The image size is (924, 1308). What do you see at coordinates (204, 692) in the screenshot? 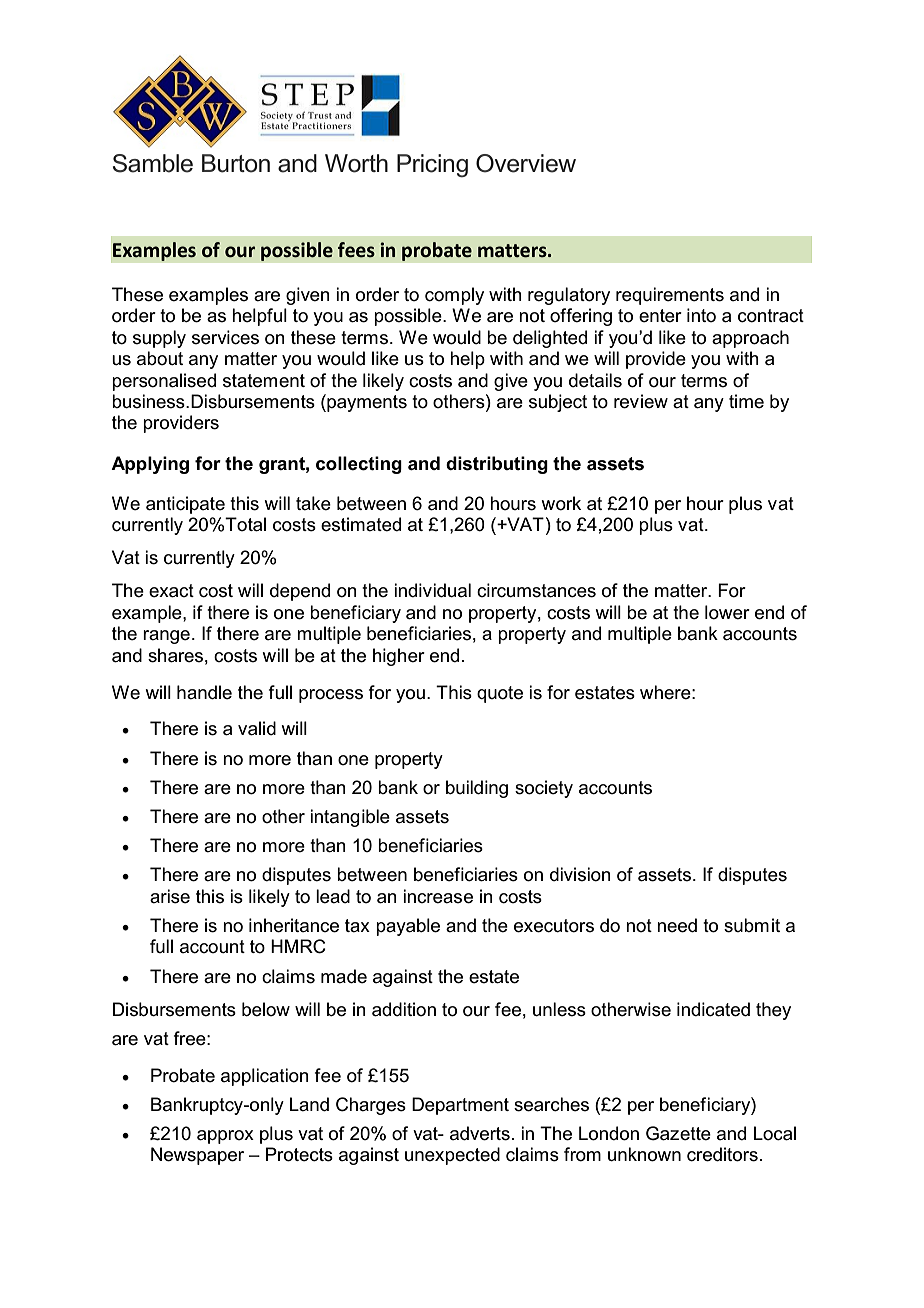
I see `handle` at bounding box center [204, 692].
